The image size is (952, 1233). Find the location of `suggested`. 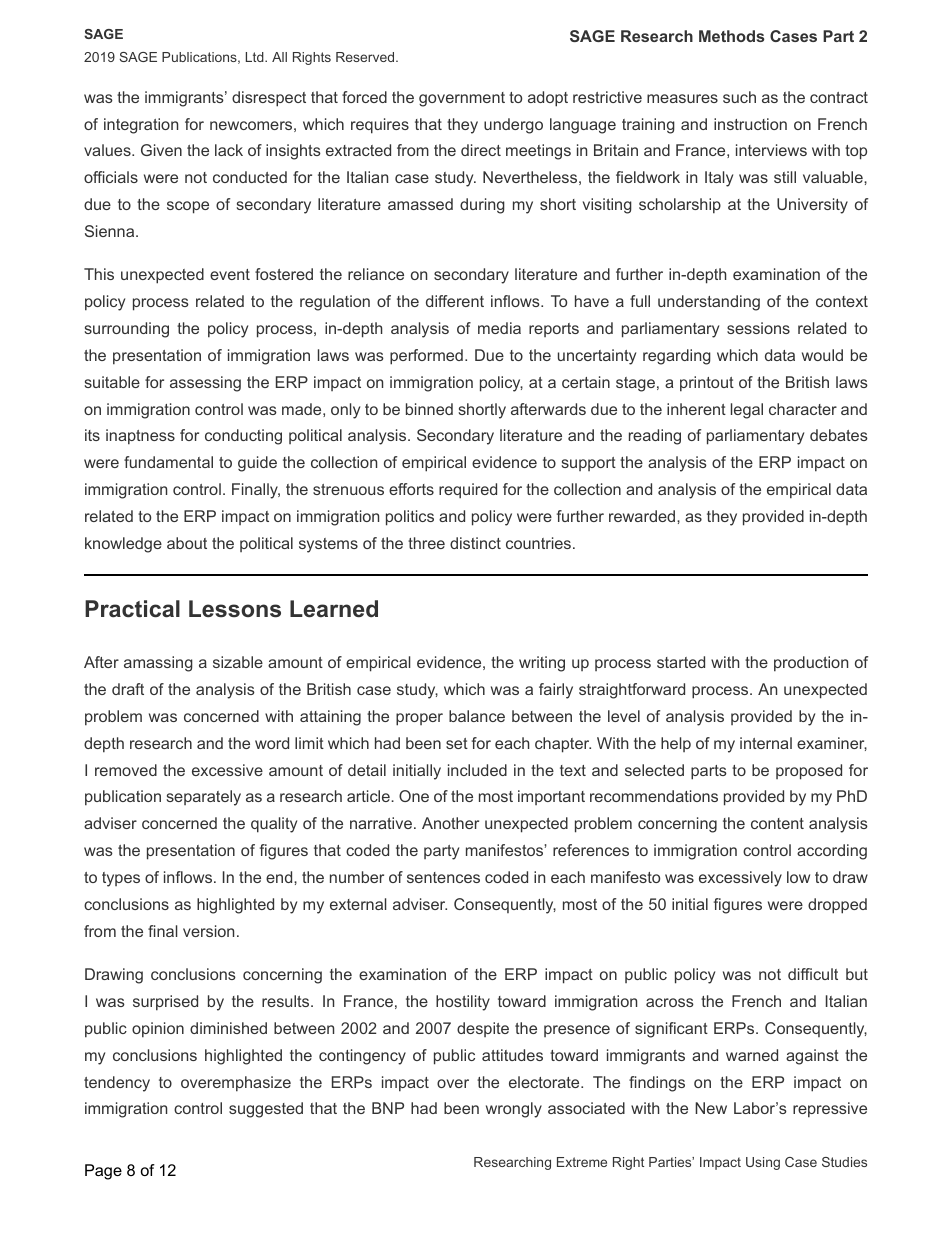

suggested is located at coordinates (266, 1110).
